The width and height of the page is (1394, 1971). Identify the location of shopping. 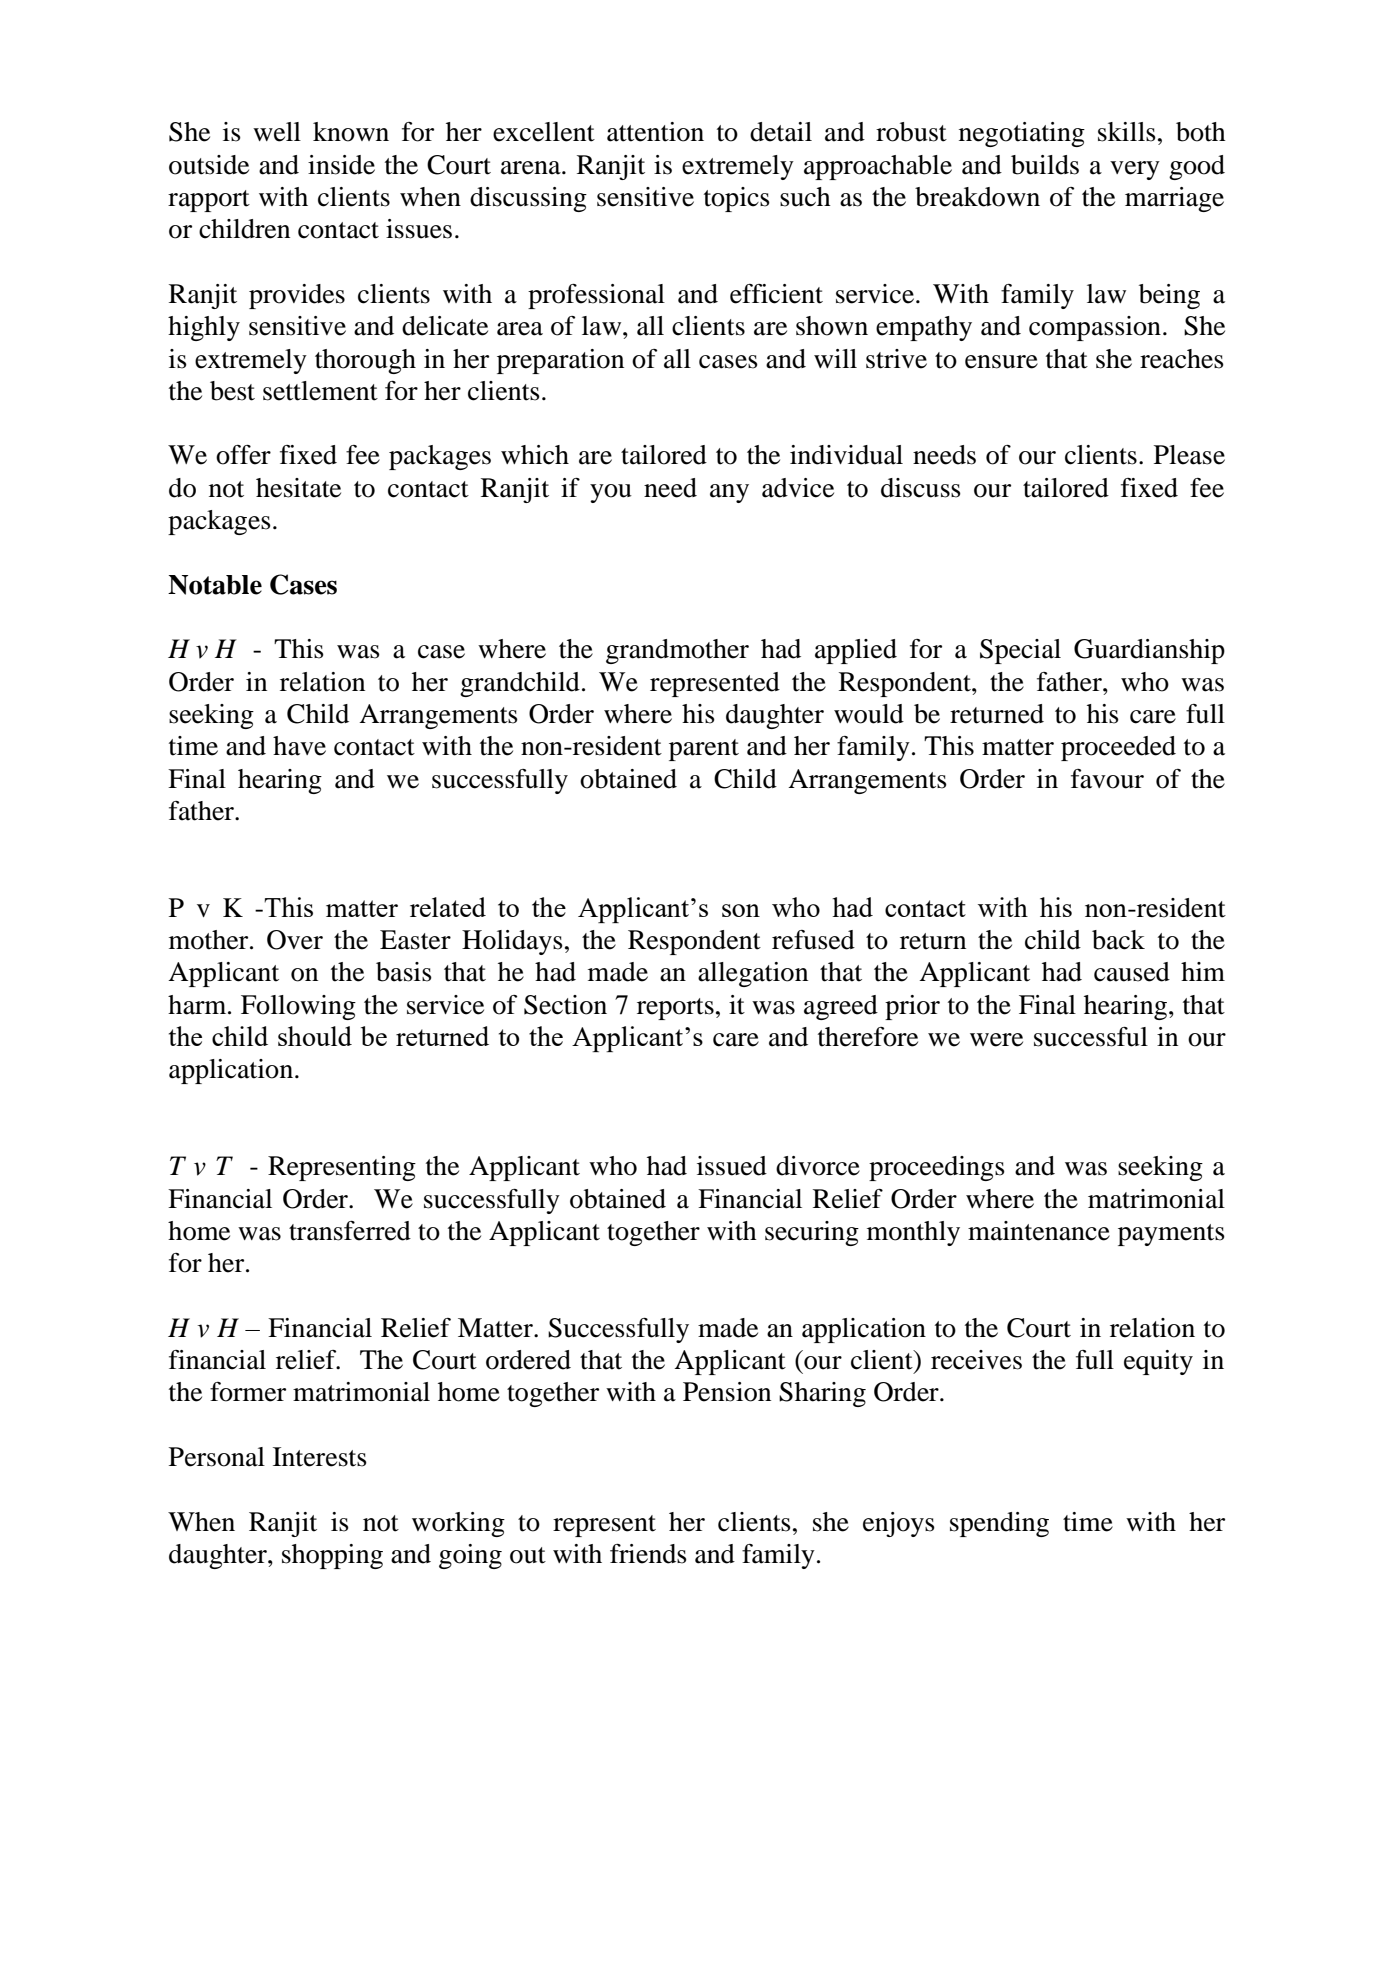
(332, 1556).
